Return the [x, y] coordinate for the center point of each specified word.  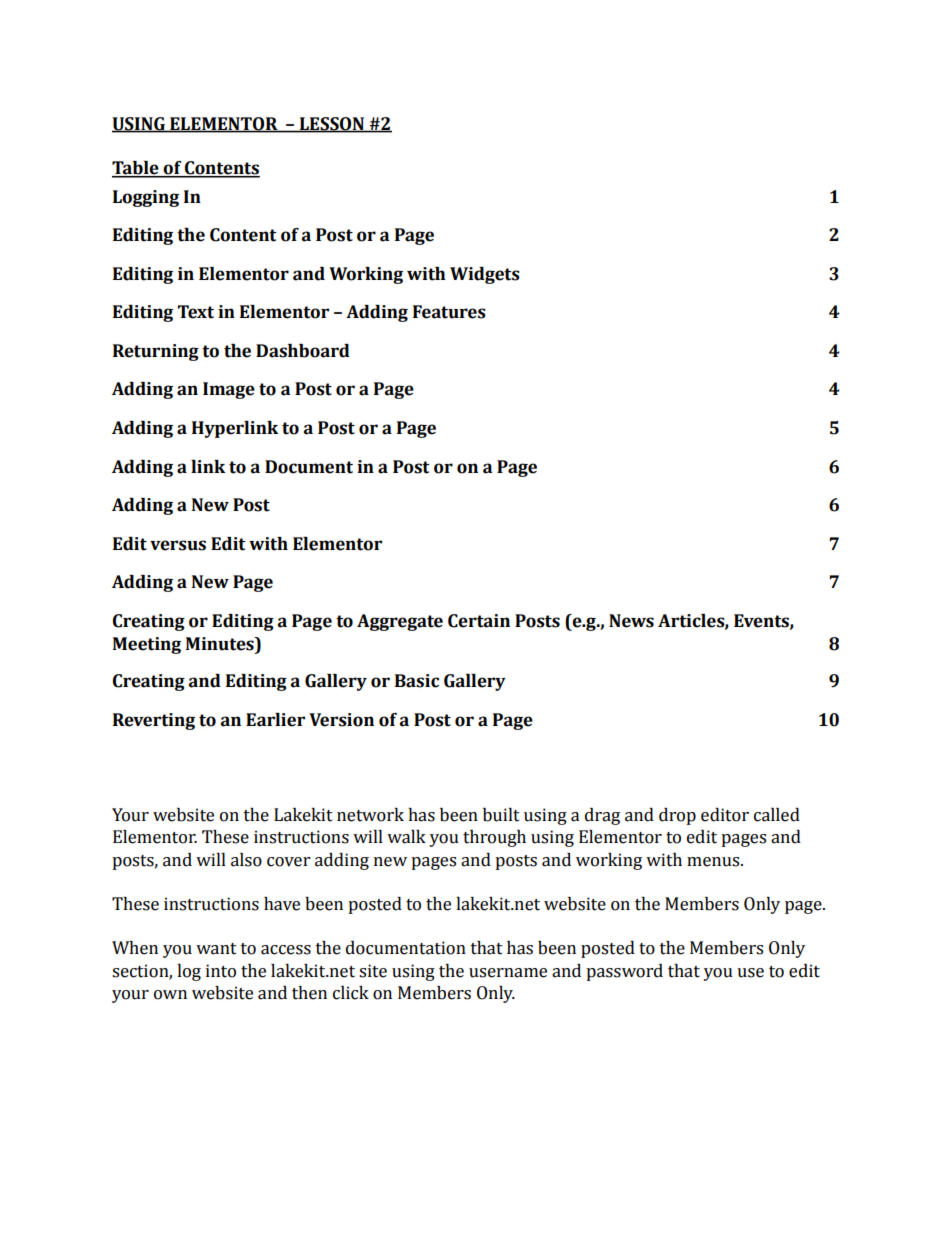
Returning [156, 352]
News [631, 621]
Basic [417, 681]
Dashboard [303, 351]
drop [677, 816]
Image [229, 390]
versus [178, 545]
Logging [146, 198]
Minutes [221, 644]
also [246, 860]
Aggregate [400, 622]
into [221, 971]
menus [714, 862]
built [501, 815]
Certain [479, 621]
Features [449, 312]
